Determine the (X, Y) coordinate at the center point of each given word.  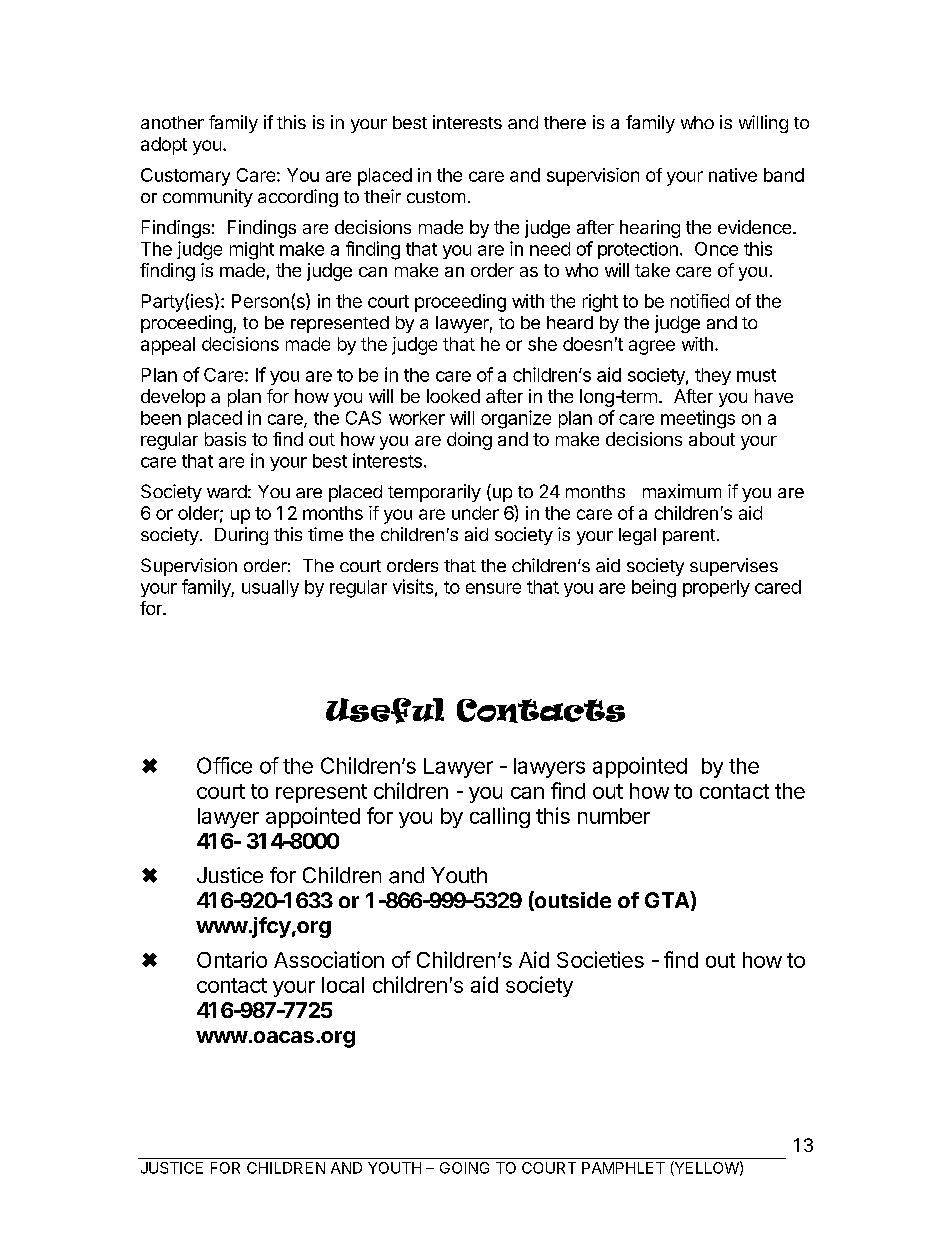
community (208, 198)
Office (224, 765)
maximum (682, 491)
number (614, 816)
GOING (464, 1168)
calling (500, 817)
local (343, 985)
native (733, 175)
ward (227, 491)
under (475, 513)
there (565, 122)
